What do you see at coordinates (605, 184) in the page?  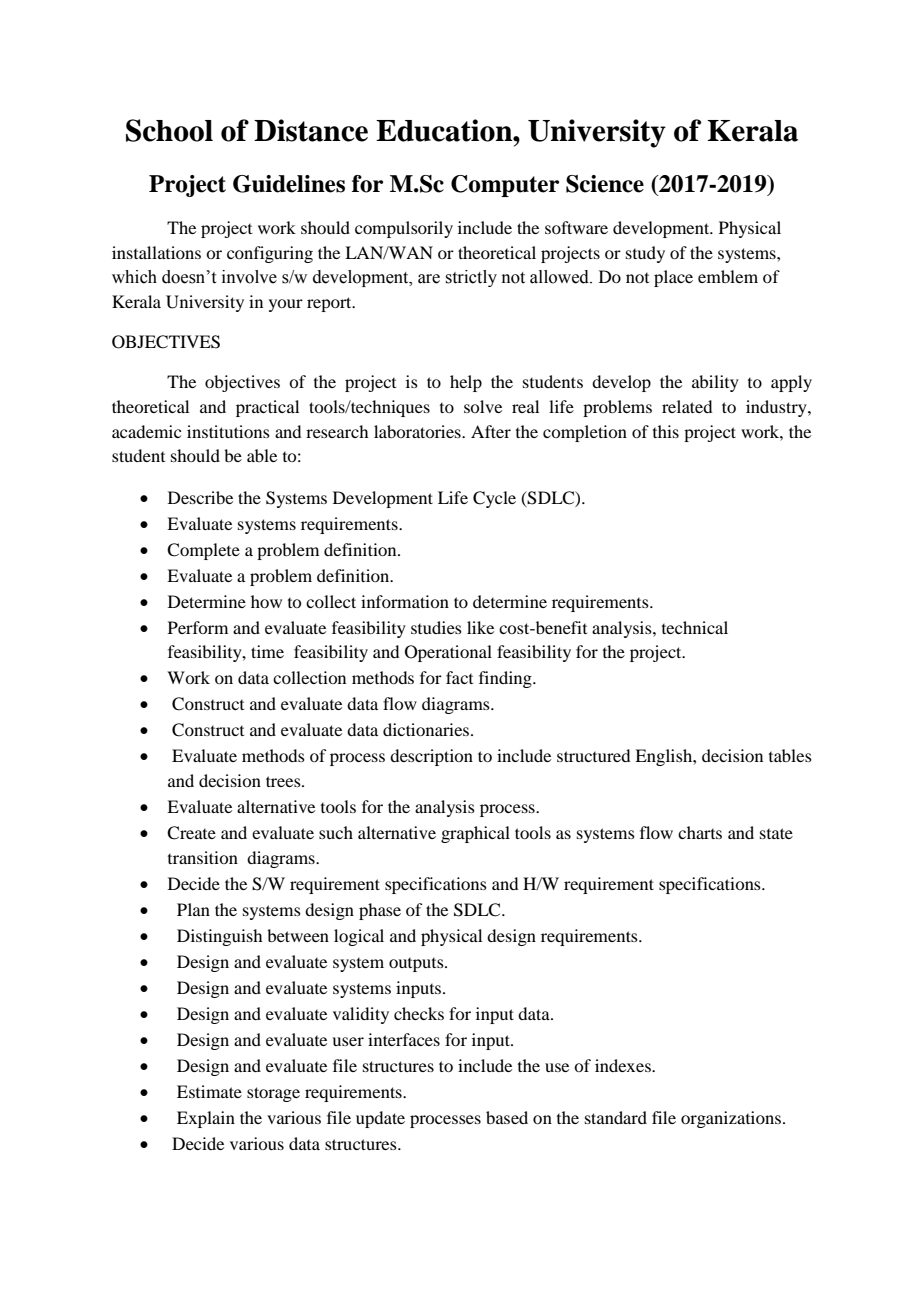 I see `Science` at bounding box center [605, 184].
